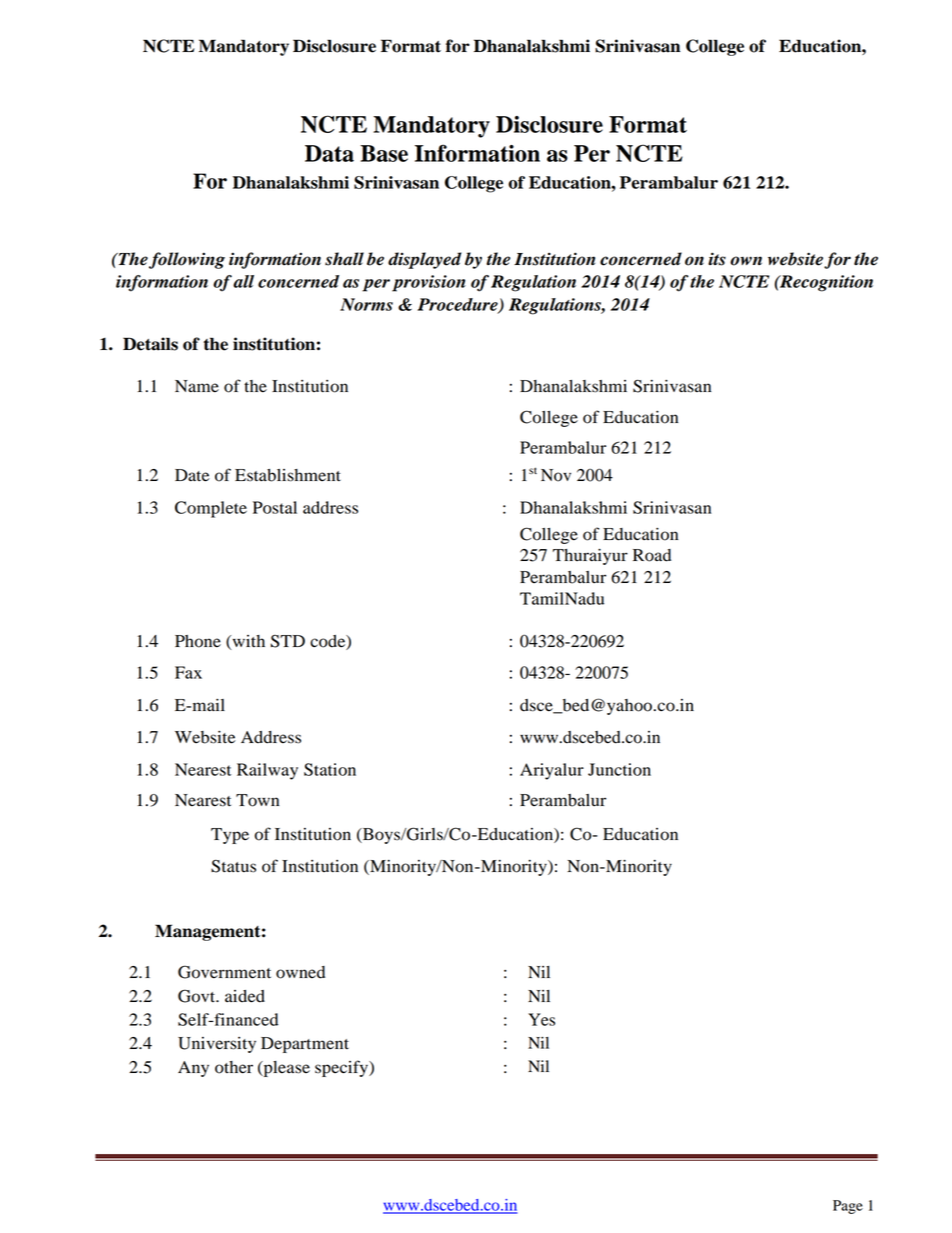  What do you see at coordinates (848, 1207) in the page?
I see `Page` at bounding box center [848, 1207].
